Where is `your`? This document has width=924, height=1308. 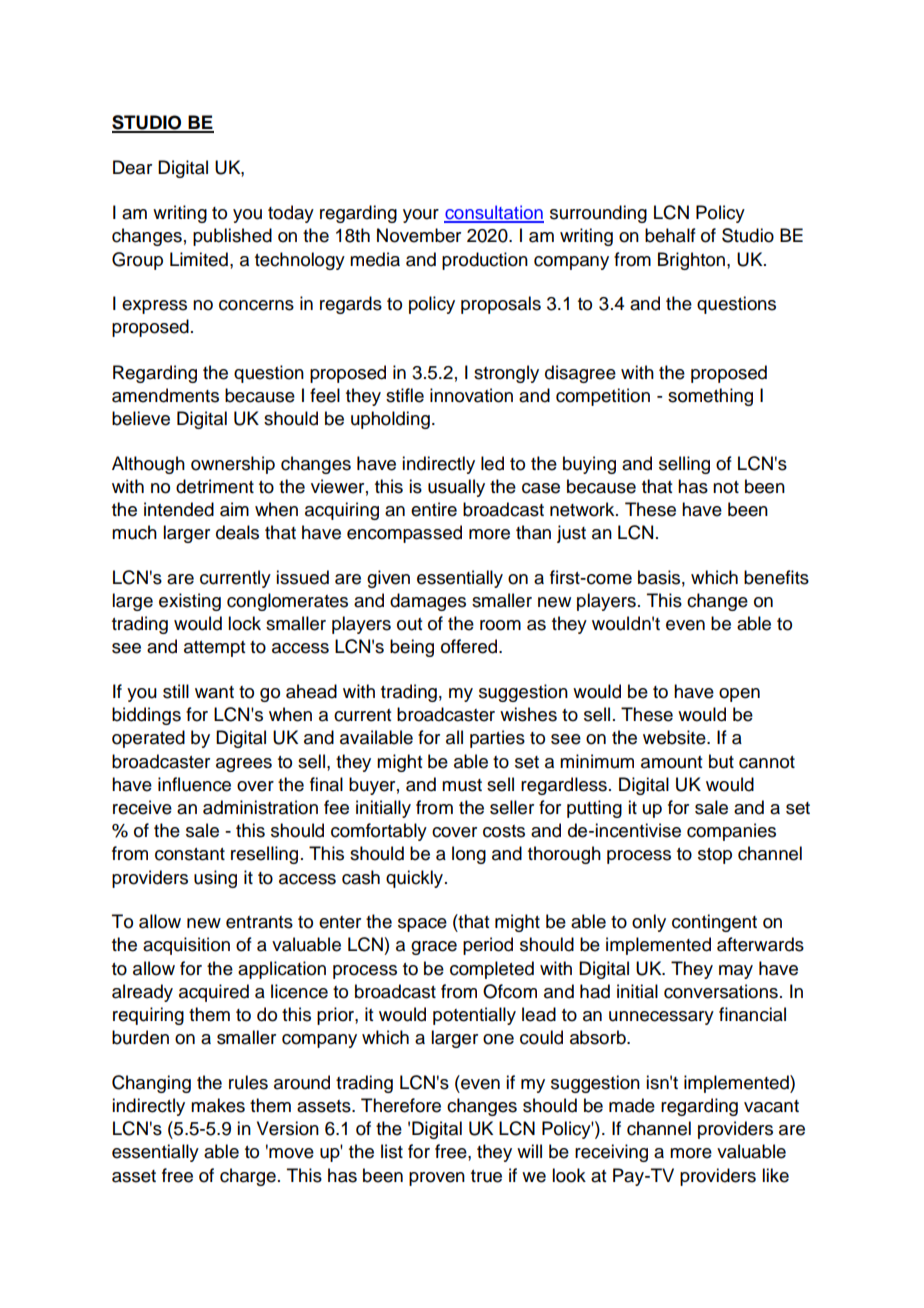
your is located at coordinates (421, 216).
